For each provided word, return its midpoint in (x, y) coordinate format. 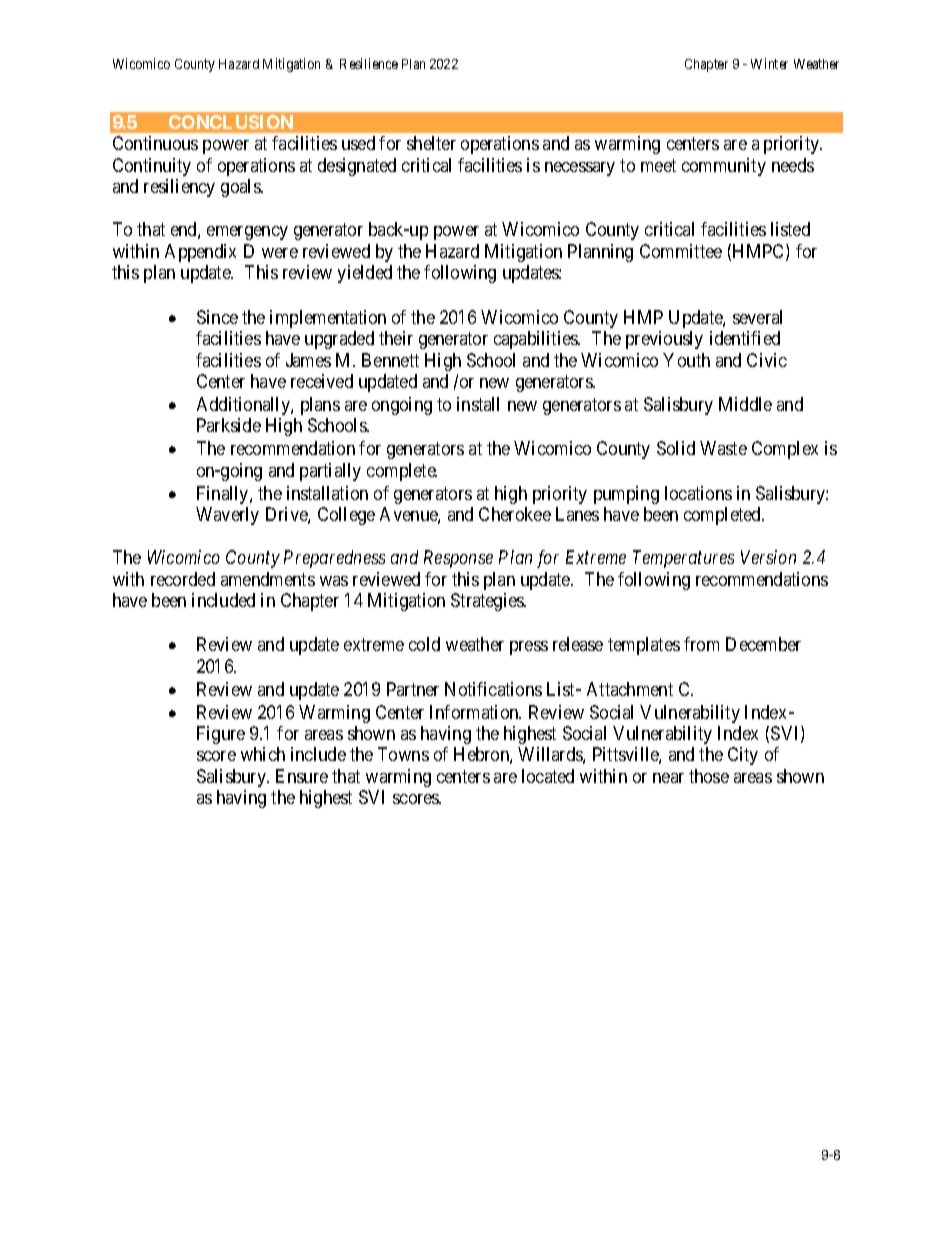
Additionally (244, 406)
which (263, 754)
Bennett (390, 360)
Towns (403, 754)
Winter (769, 63)
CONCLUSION (231, 122)
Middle (745, 404)
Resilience (369, 63)
